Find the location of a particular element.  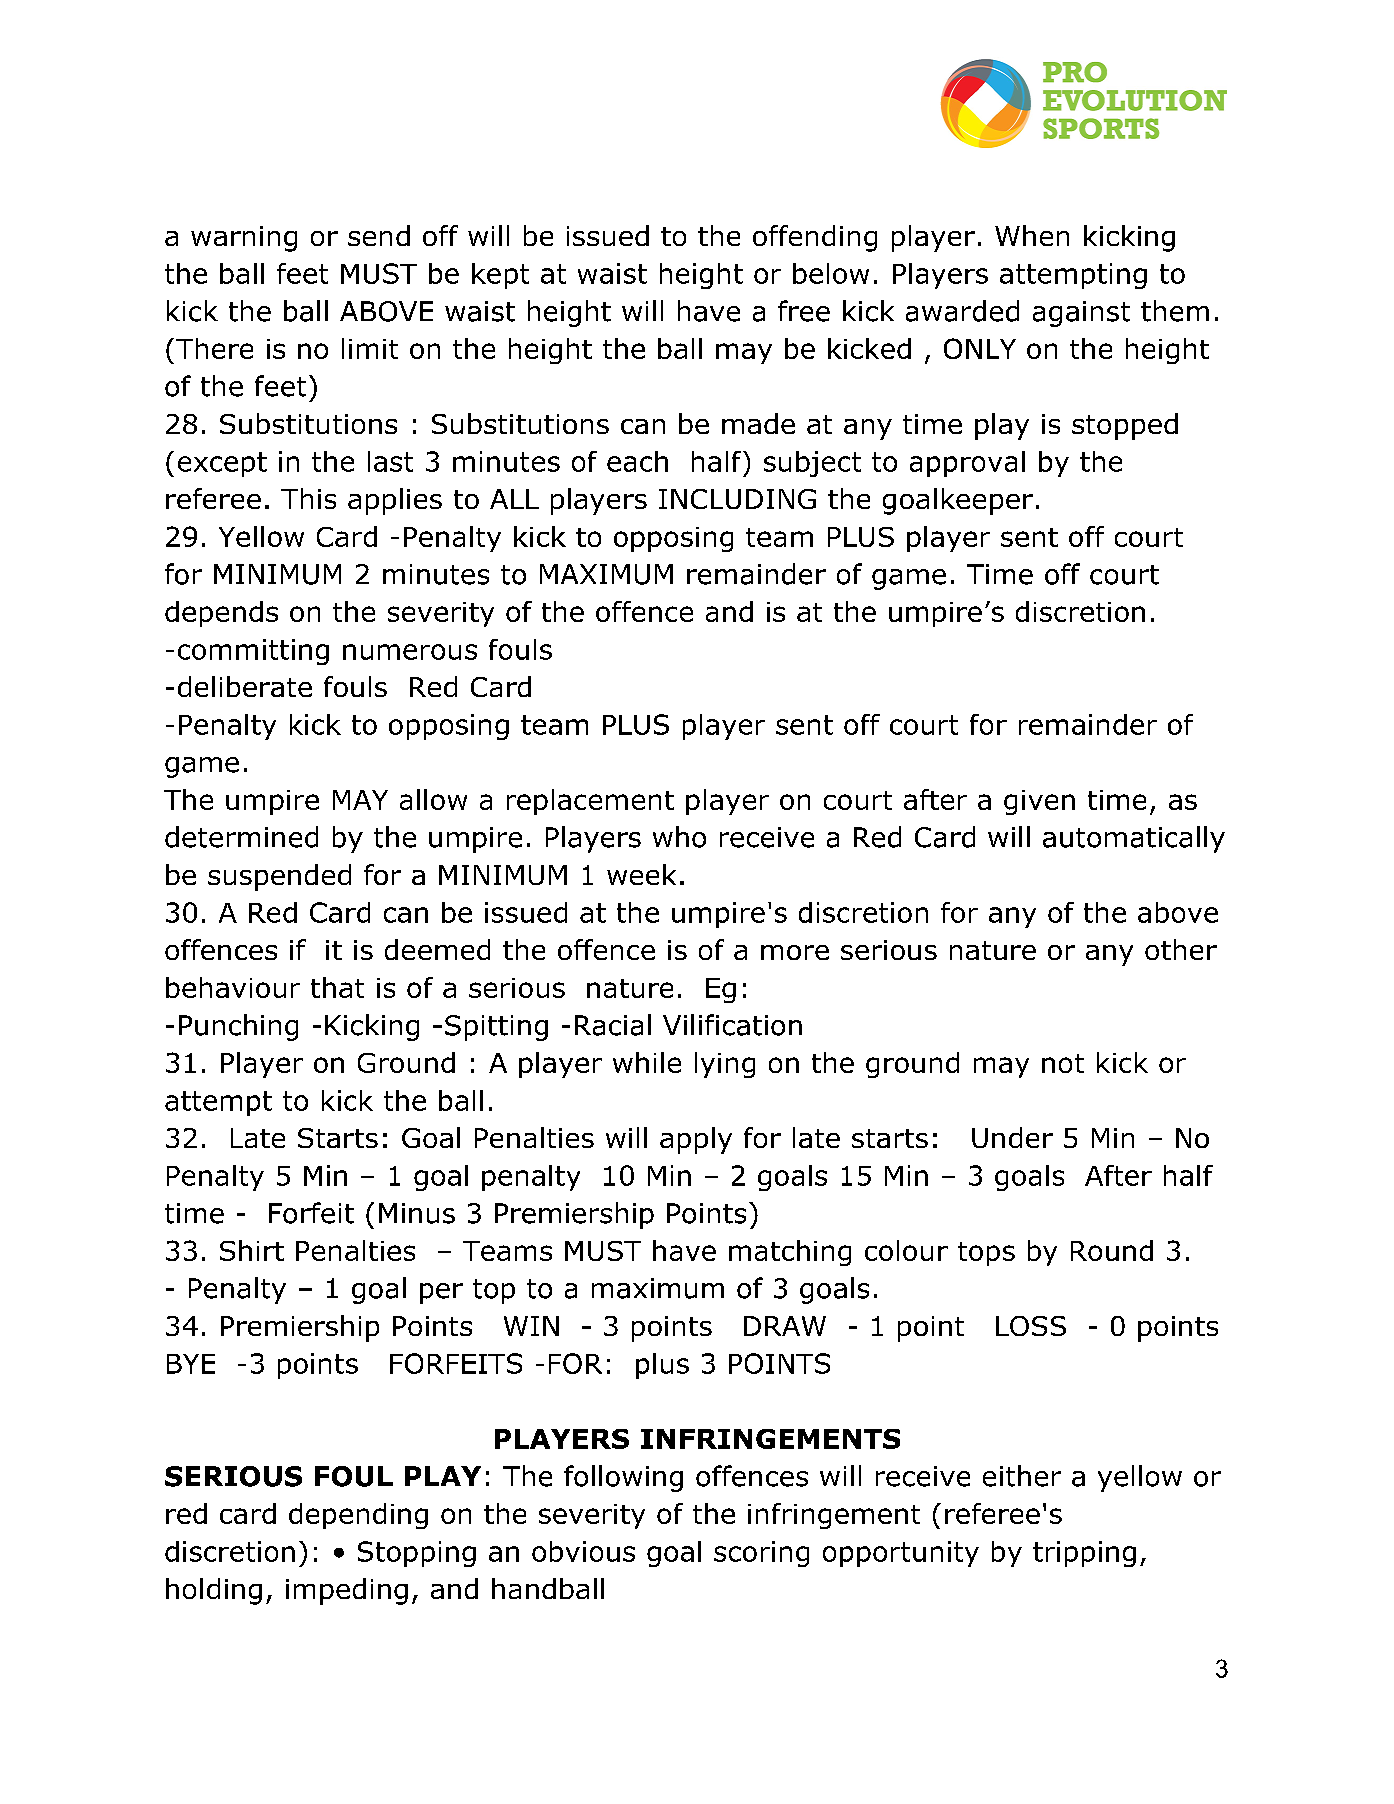

scoring is located at coordinates (761, 1554).
